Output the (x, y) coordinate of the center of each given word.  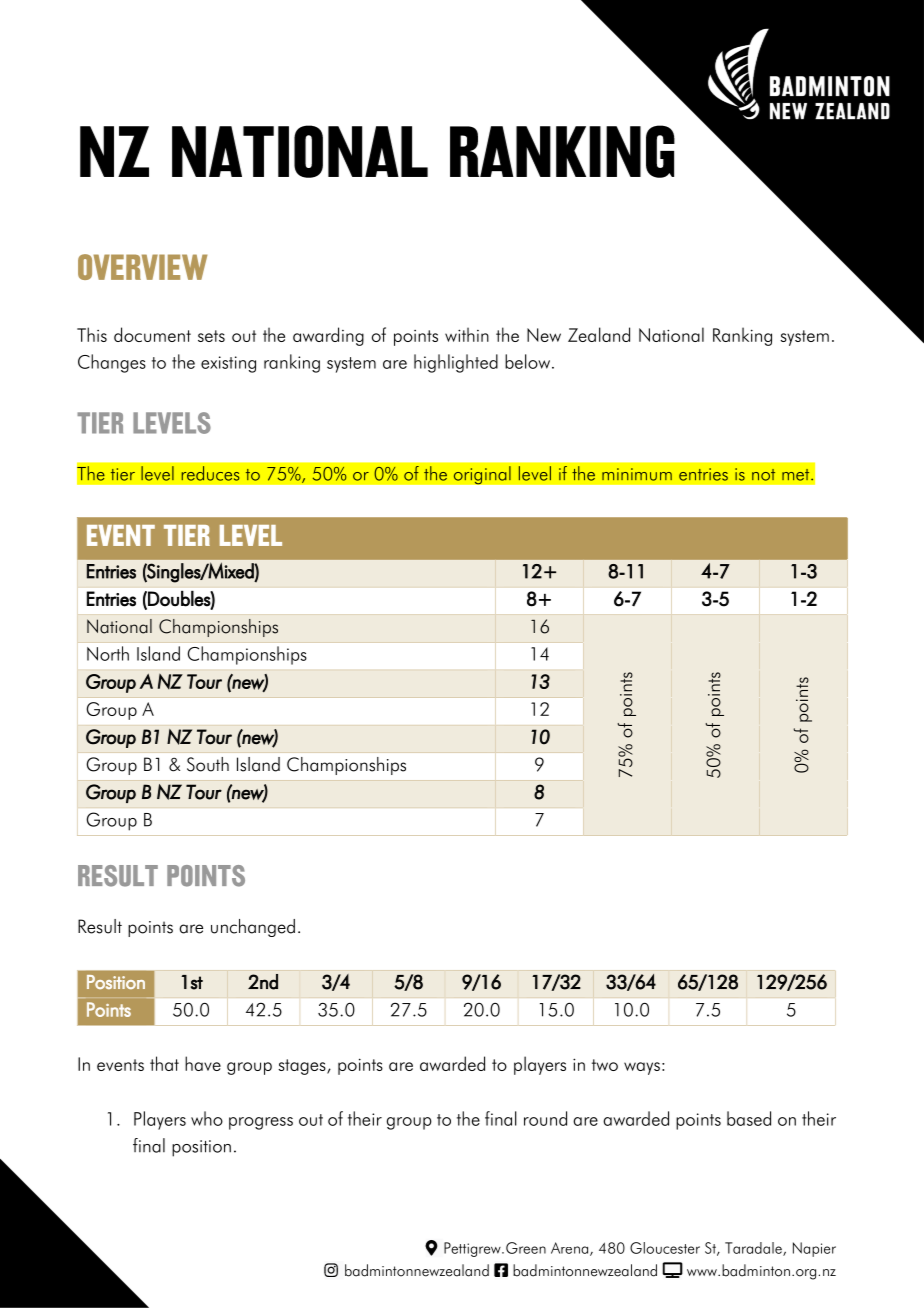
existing (228, 364)
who (207, 1118)
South (208, 764)
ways (642, 1068)
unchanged (253, 928)
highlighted (456, 363)
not (763, 475)
